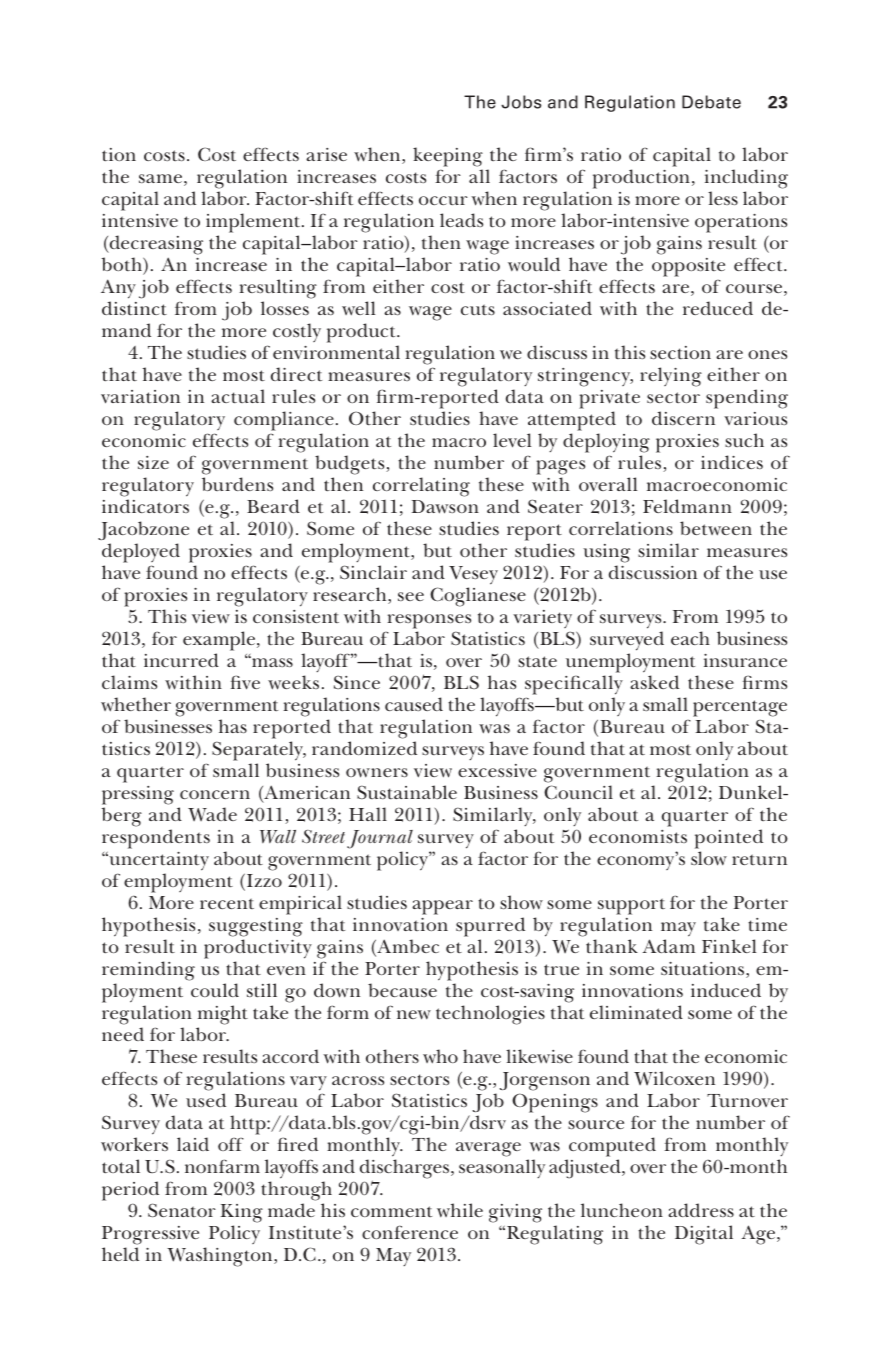 The image size is (886, 1372). I want to click on burdens, so click(237, 484).
